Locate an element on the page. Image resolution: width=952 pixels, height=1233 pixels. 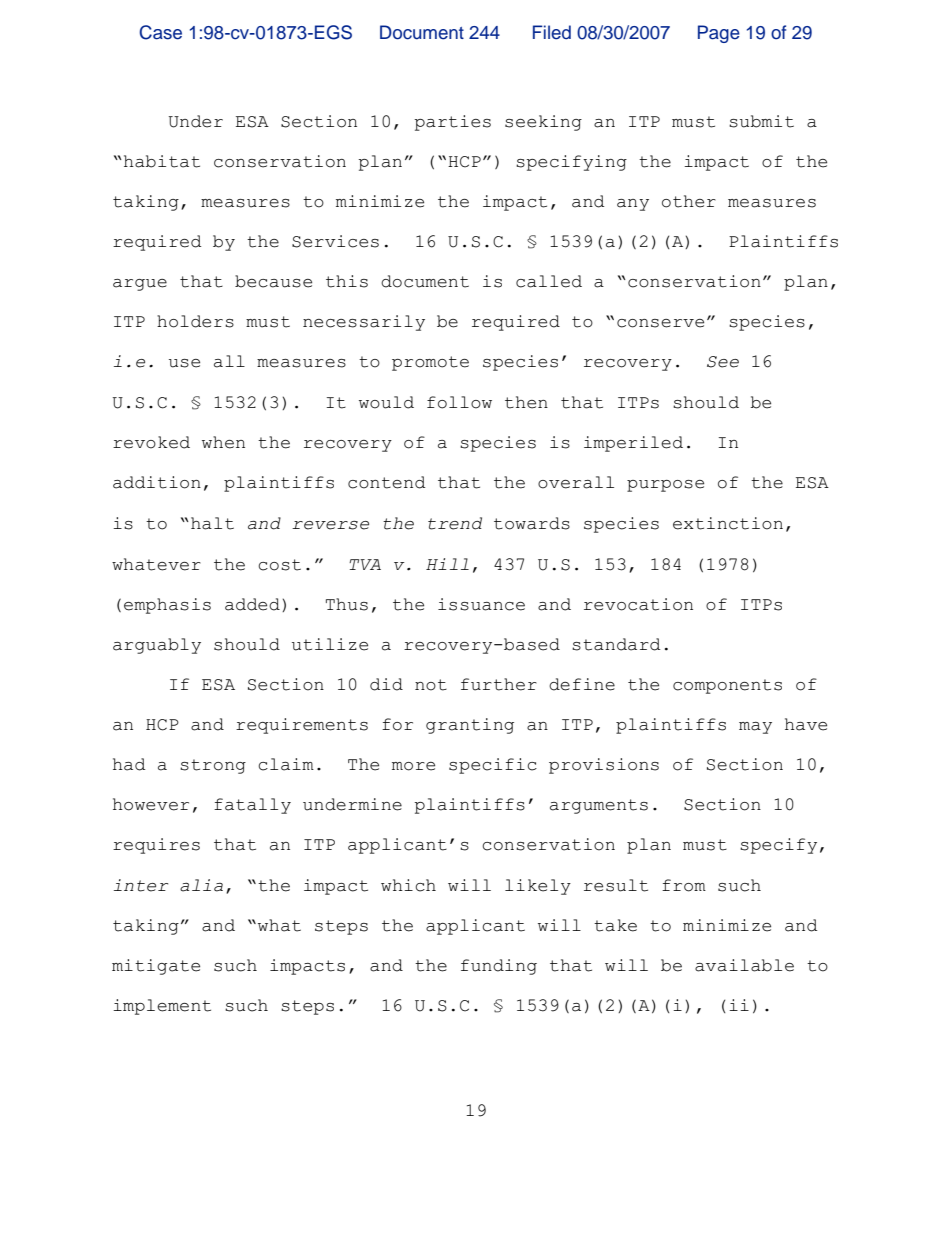
mitigate is located at coordinates (156, 967).
